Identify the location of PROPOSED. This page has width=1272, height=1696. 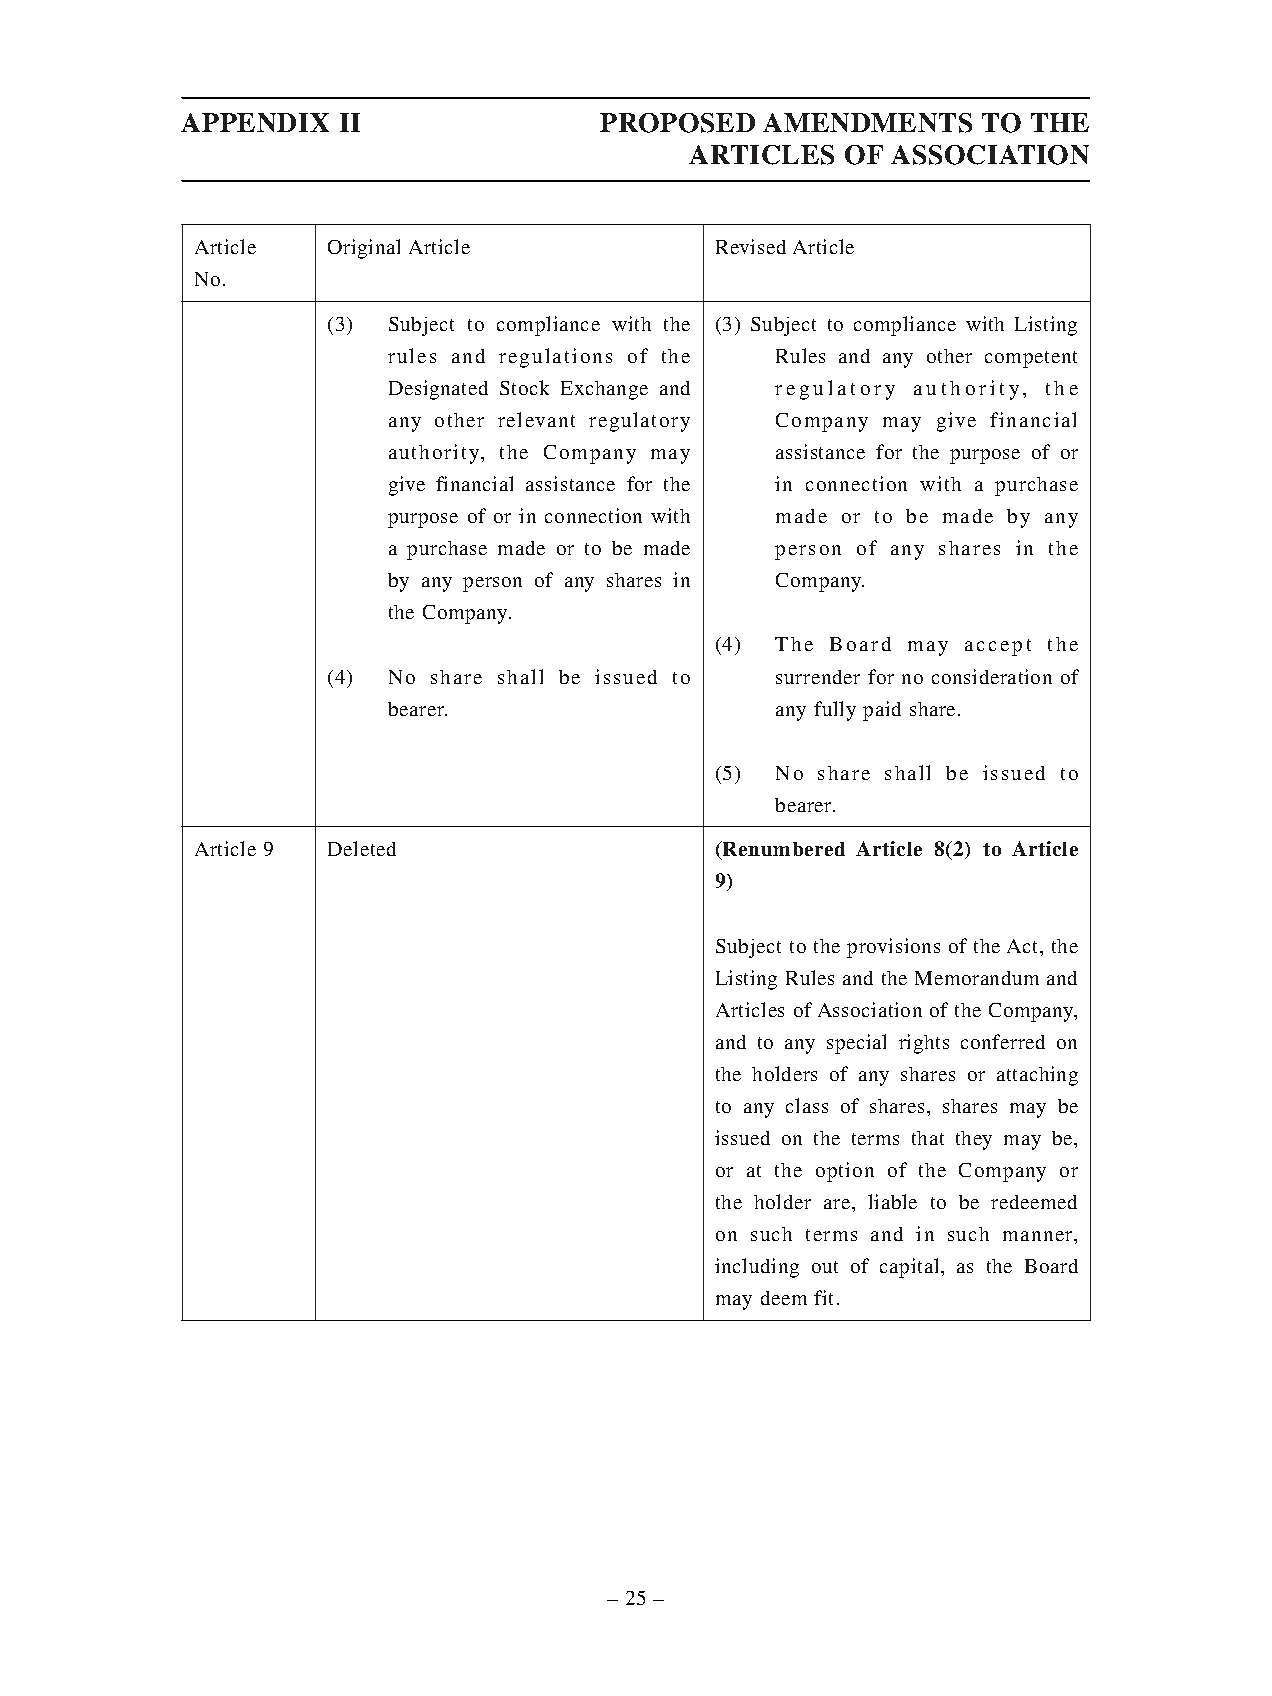
(677, 123).
